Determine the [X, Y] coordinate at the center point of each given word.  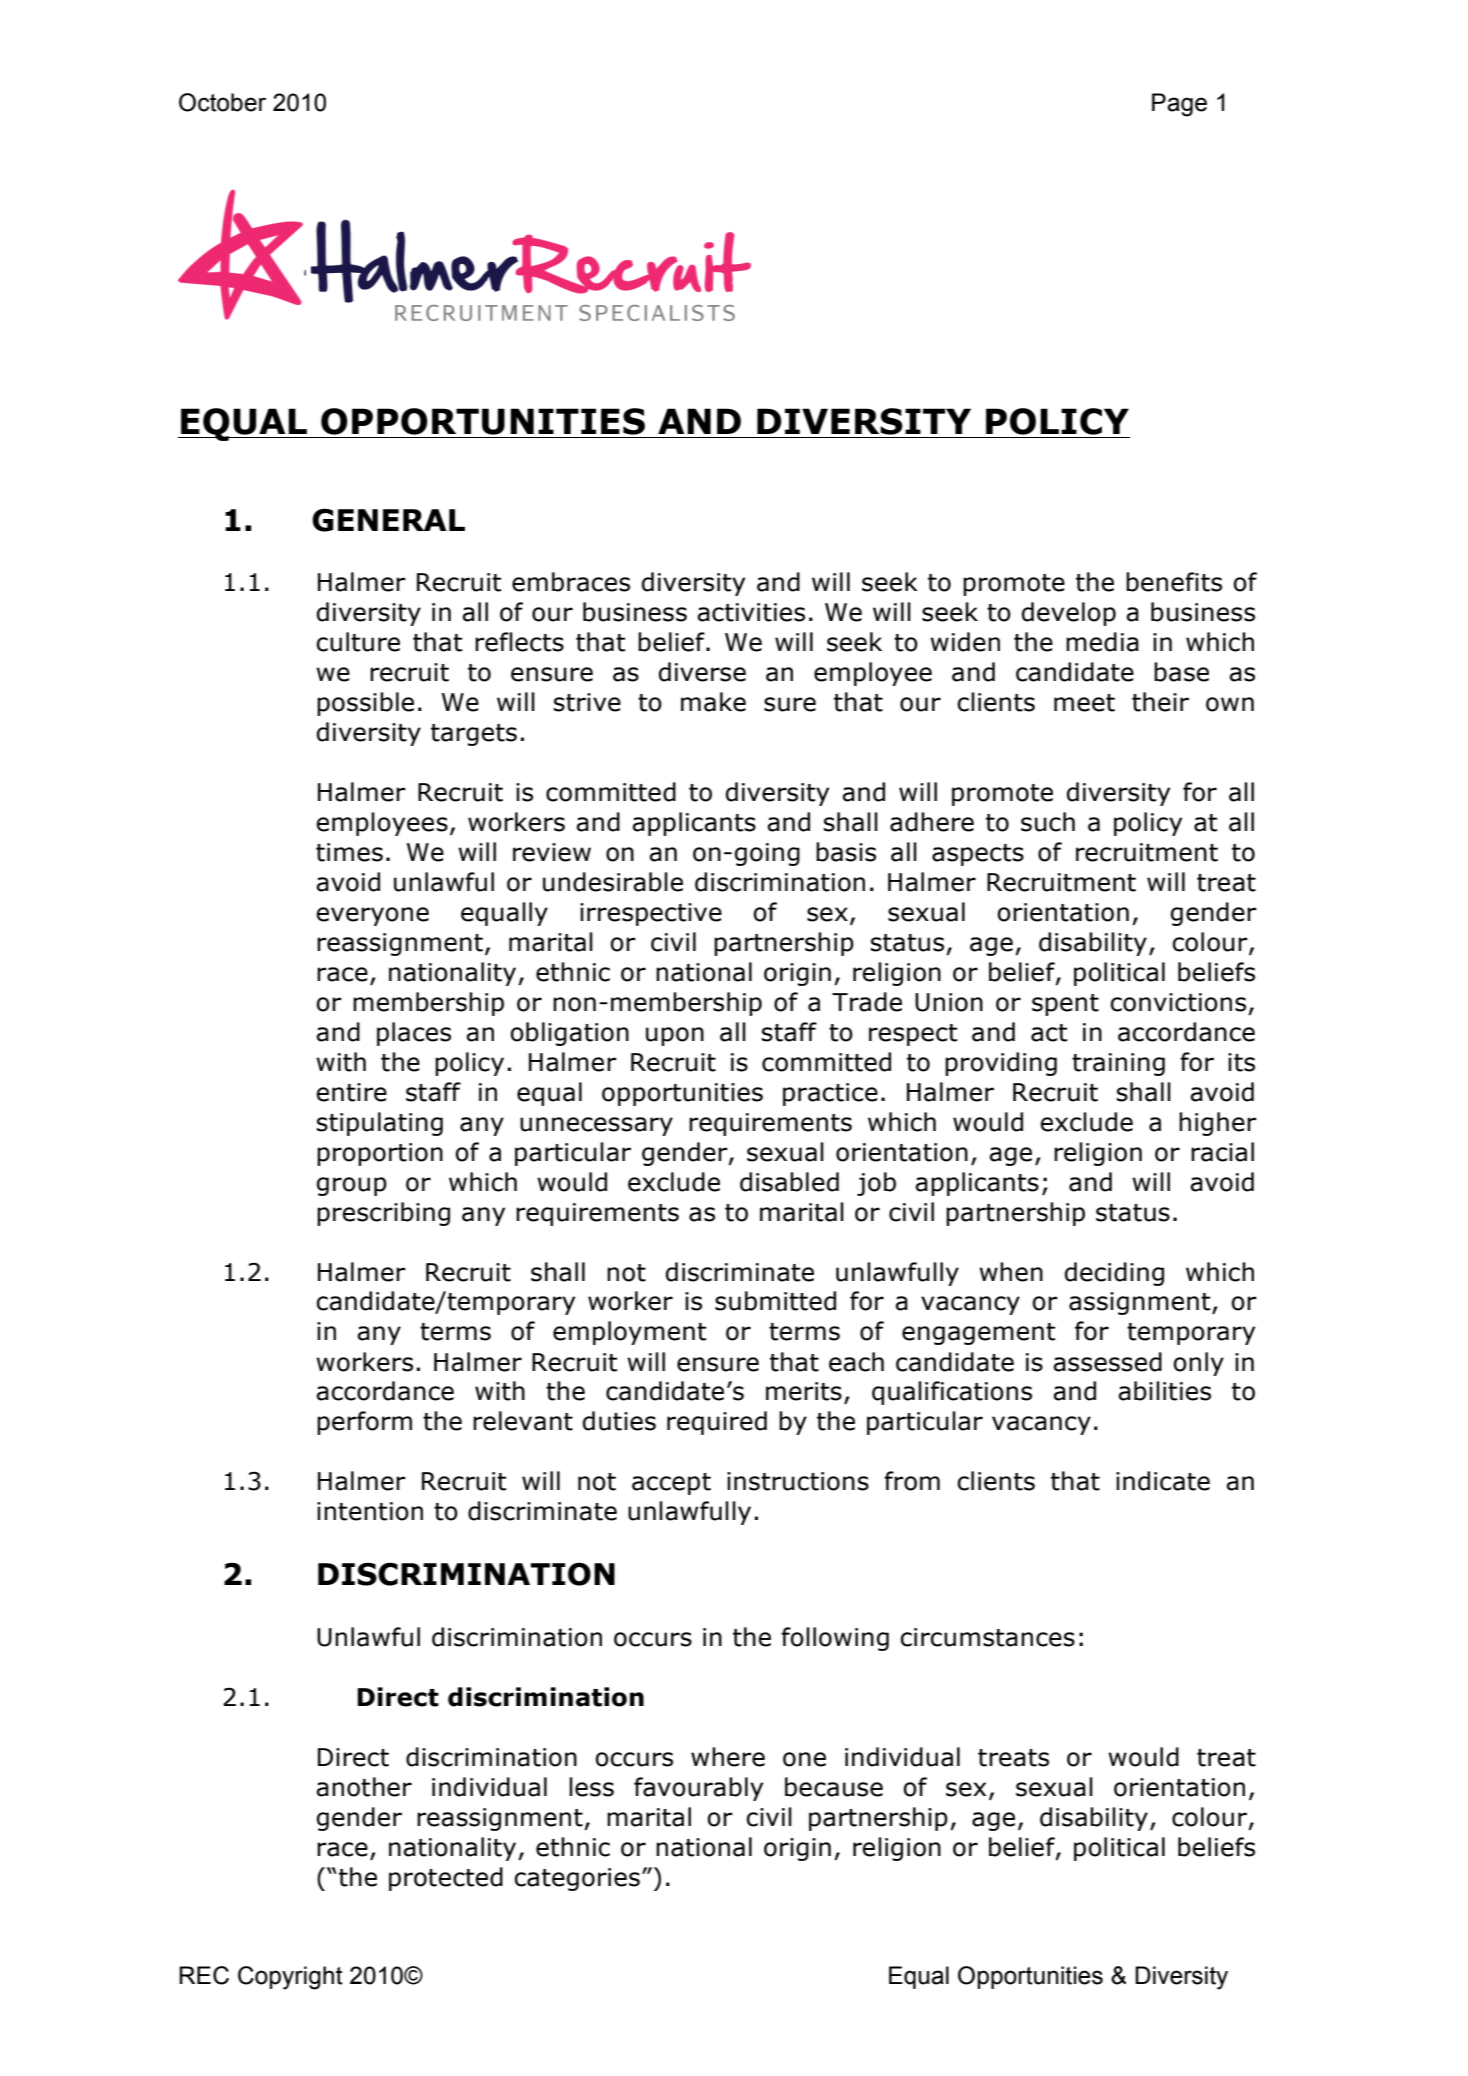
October [222, 102]
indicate [1163, 1481]
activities [751, 612]
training [1118, 1064]
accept [671, 1484]
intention [370, 1511]
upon [675, 1036]
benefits [1174, 582]
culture [358, 642]
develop [1069, 614]
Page [1179, 105]
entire [351, 1092]
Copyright [290, 1978]
